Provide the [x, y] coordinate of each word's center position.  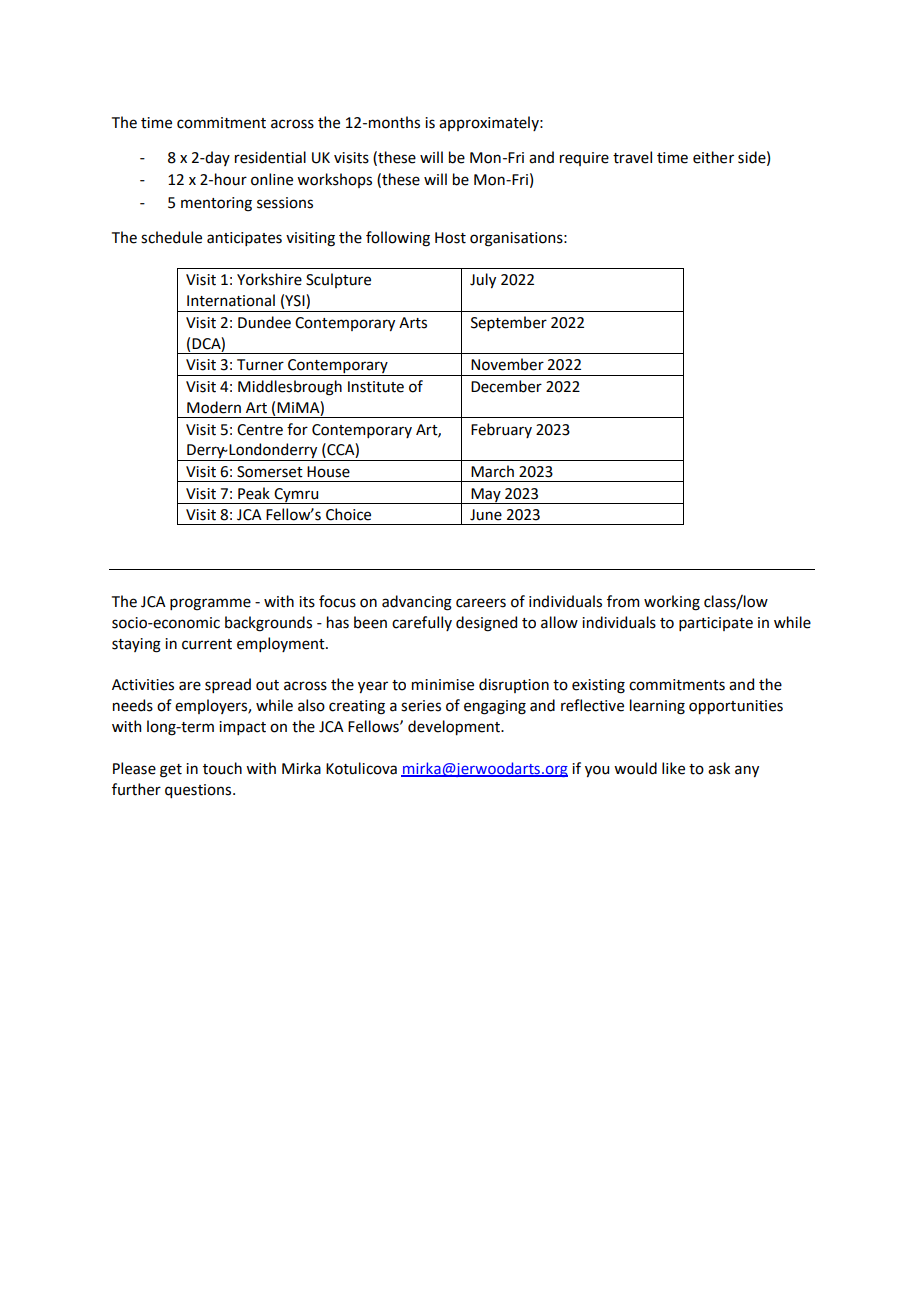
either [713, 157]
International [231, 300]
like [673, 768]
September [509, 323]
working [672, 603]
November [507, 364]
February [501, 430]
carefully [422, 623]
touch [222, 768]
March [492, 471]
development [455, 727]
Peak [254, 493]
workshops [334, 180]
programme [210, 604]
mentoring [216, 204]
